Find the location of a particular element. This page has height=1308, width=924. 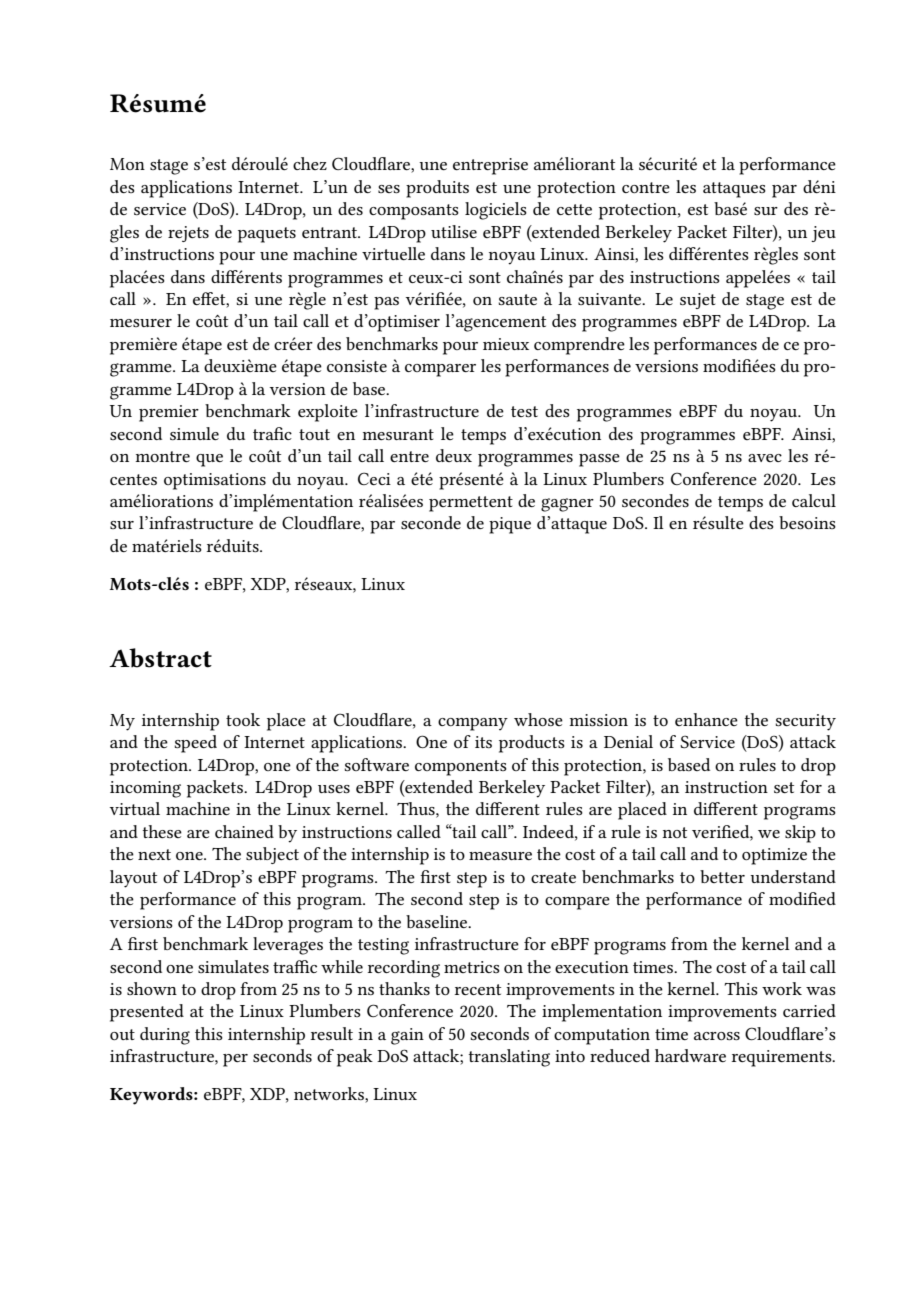

translating is located at coordinates (509, 1058).
